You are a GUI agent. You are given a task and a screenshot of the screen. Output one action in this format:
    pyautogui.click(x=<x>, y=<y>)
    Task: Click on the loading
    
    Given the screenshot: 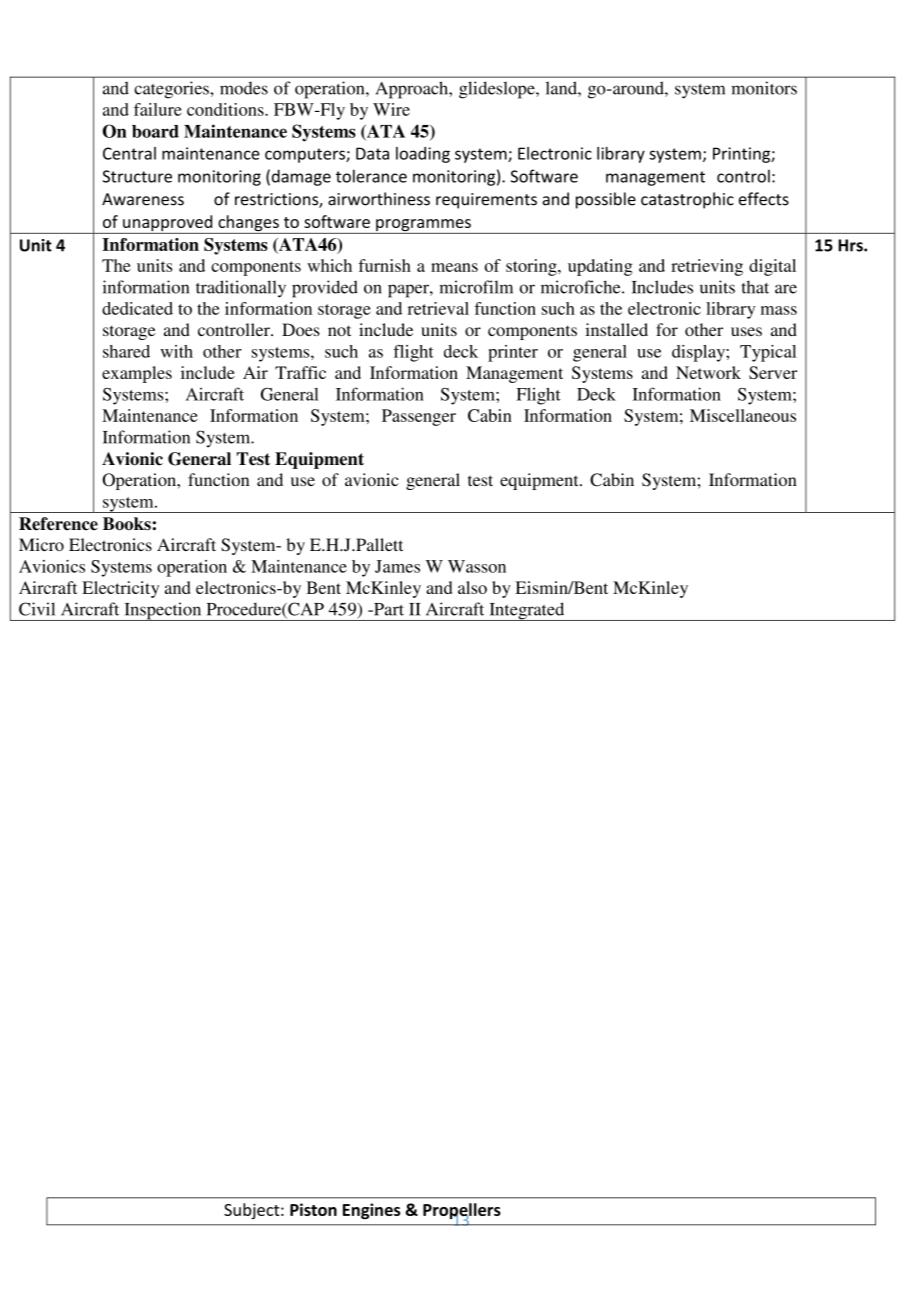 What is the action you would take?
    pyautogui.click(x=423, y=155)
